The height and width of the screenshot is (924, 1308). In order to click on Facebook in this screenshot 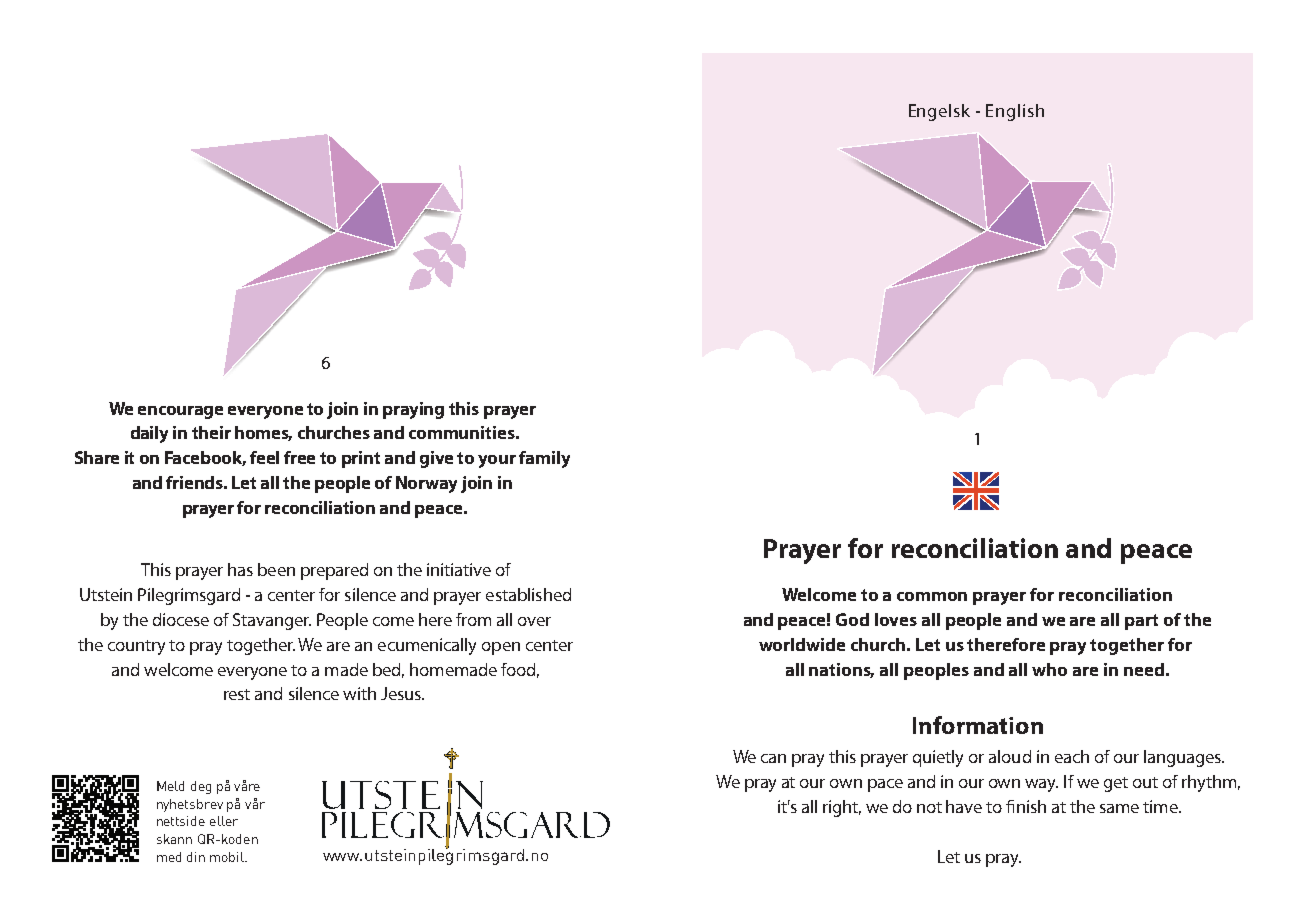, I will do `click(205, 458)`.
